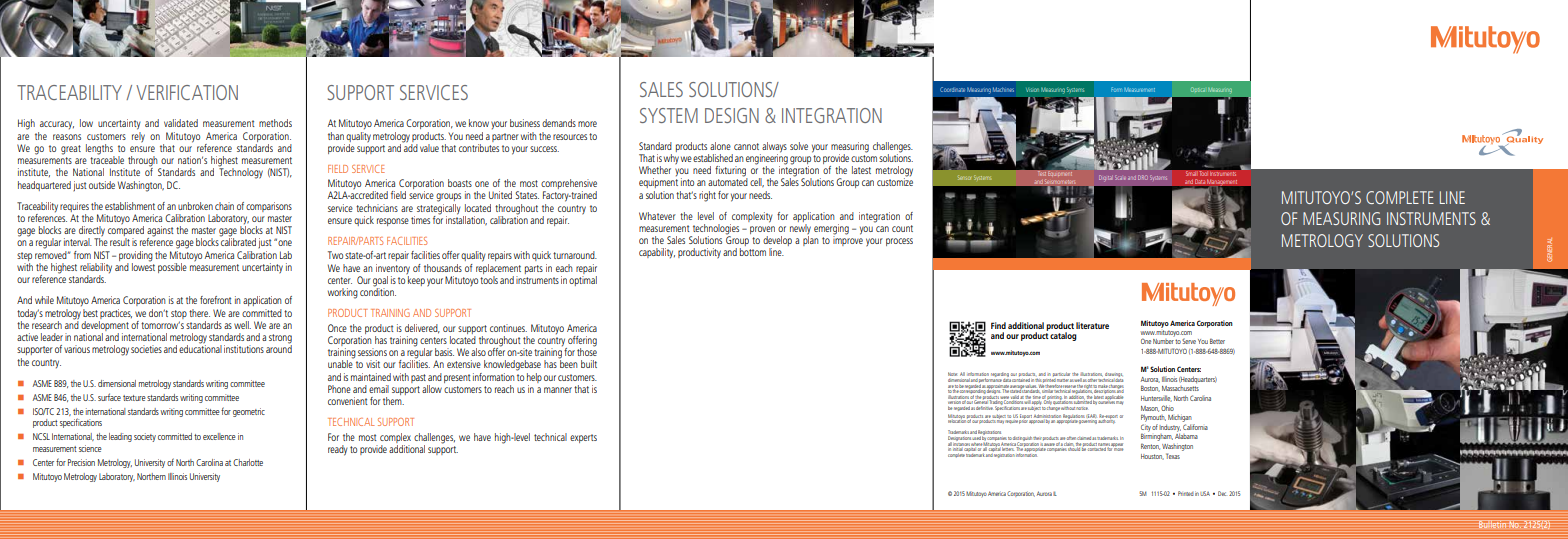  Describe the element at coordinates (187, 92) in the screenshot. I see `VERIFICATION` at that location.
